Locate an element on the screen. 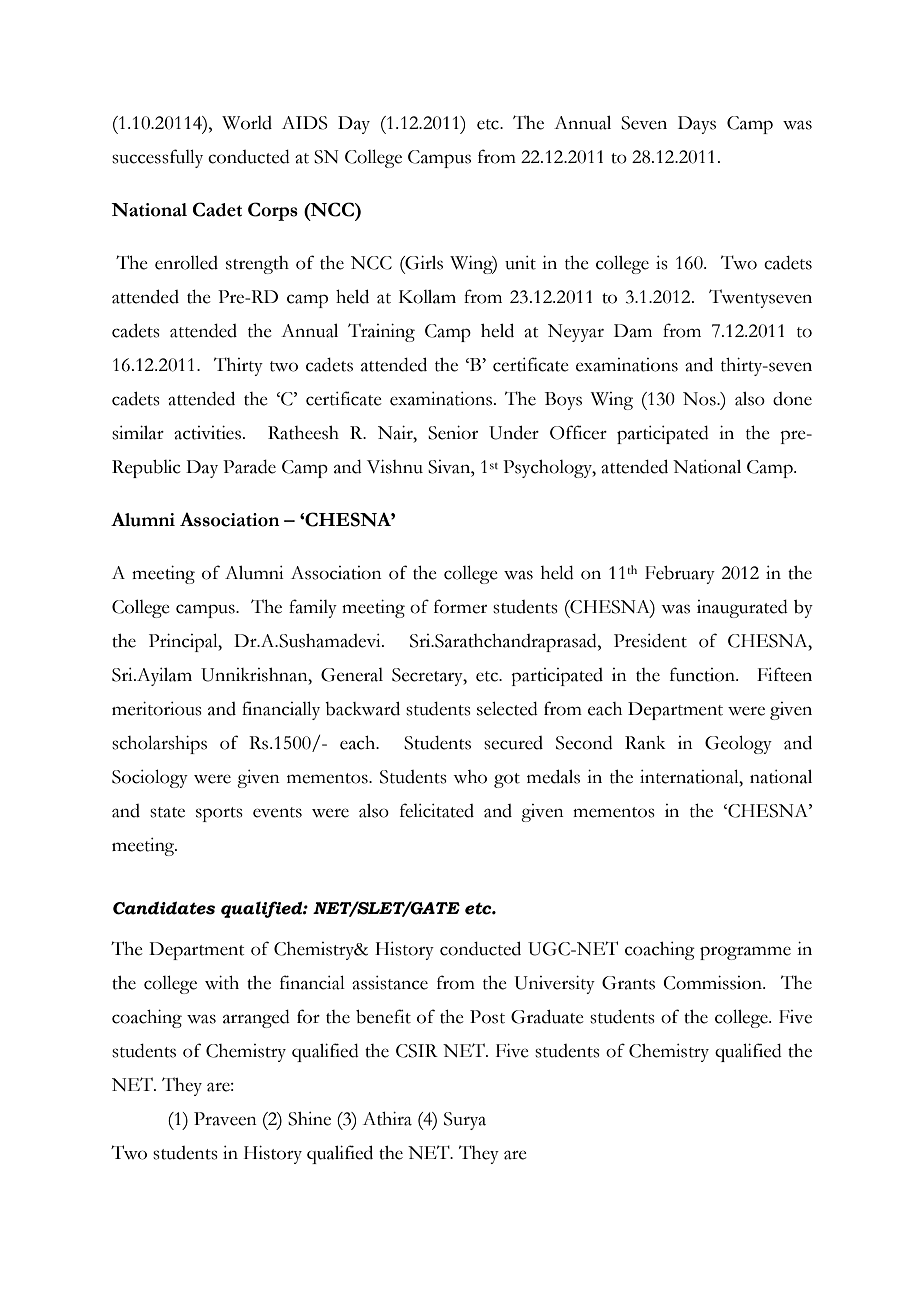  inaugurated is located at coordinates (742, 609).
